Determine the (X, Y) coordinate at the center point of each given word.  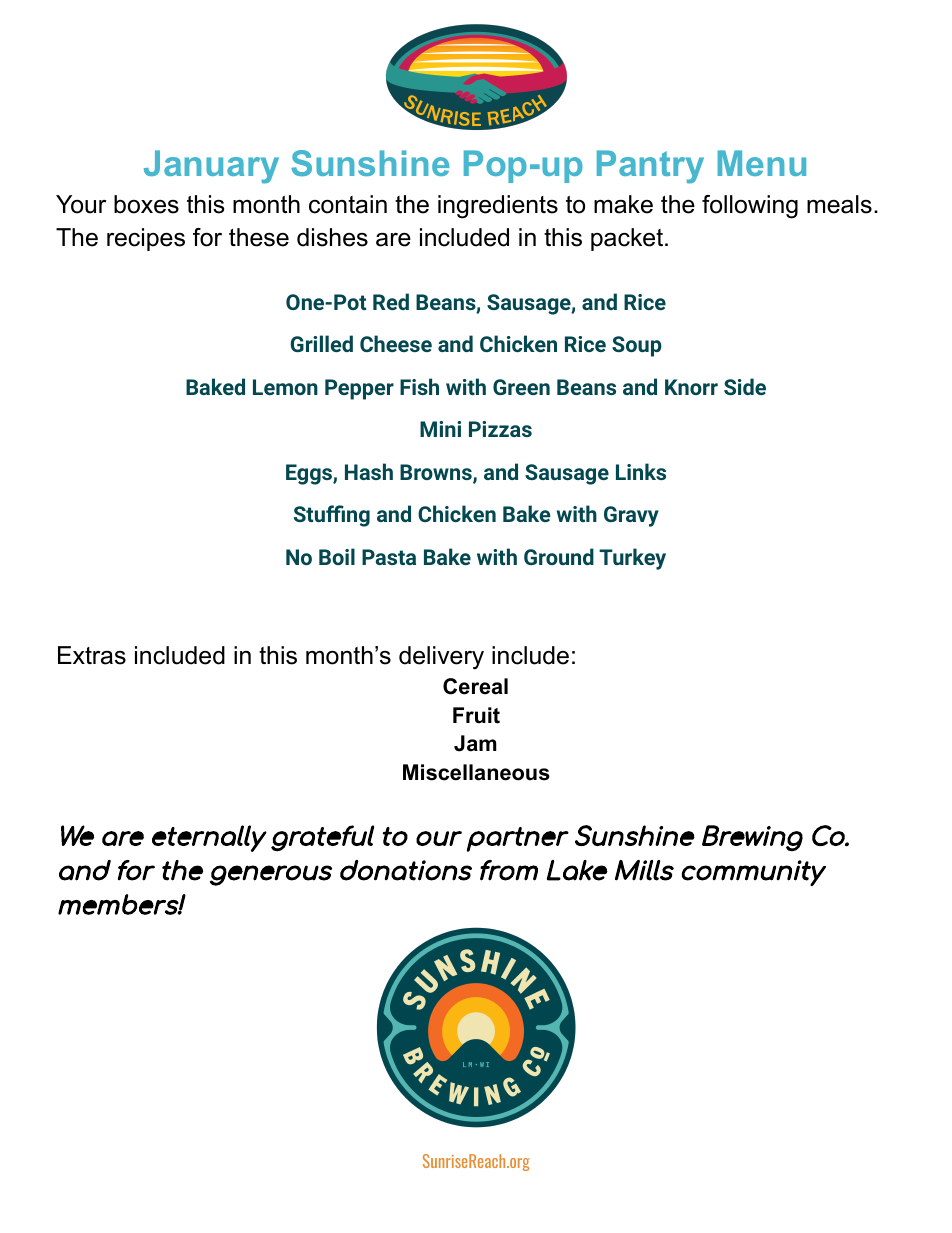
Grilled (321, 343)
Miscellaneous (476, 772)
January (211, 167)
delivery (441, 658)
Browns (437, 473)
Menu (762, 163)
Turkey (632, 559)
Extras (92, 655)
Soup (637, 346)
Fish (419, 386)
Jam (475, 743)
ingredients (498, 207)
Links (641, 471)
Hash (369, 471)
